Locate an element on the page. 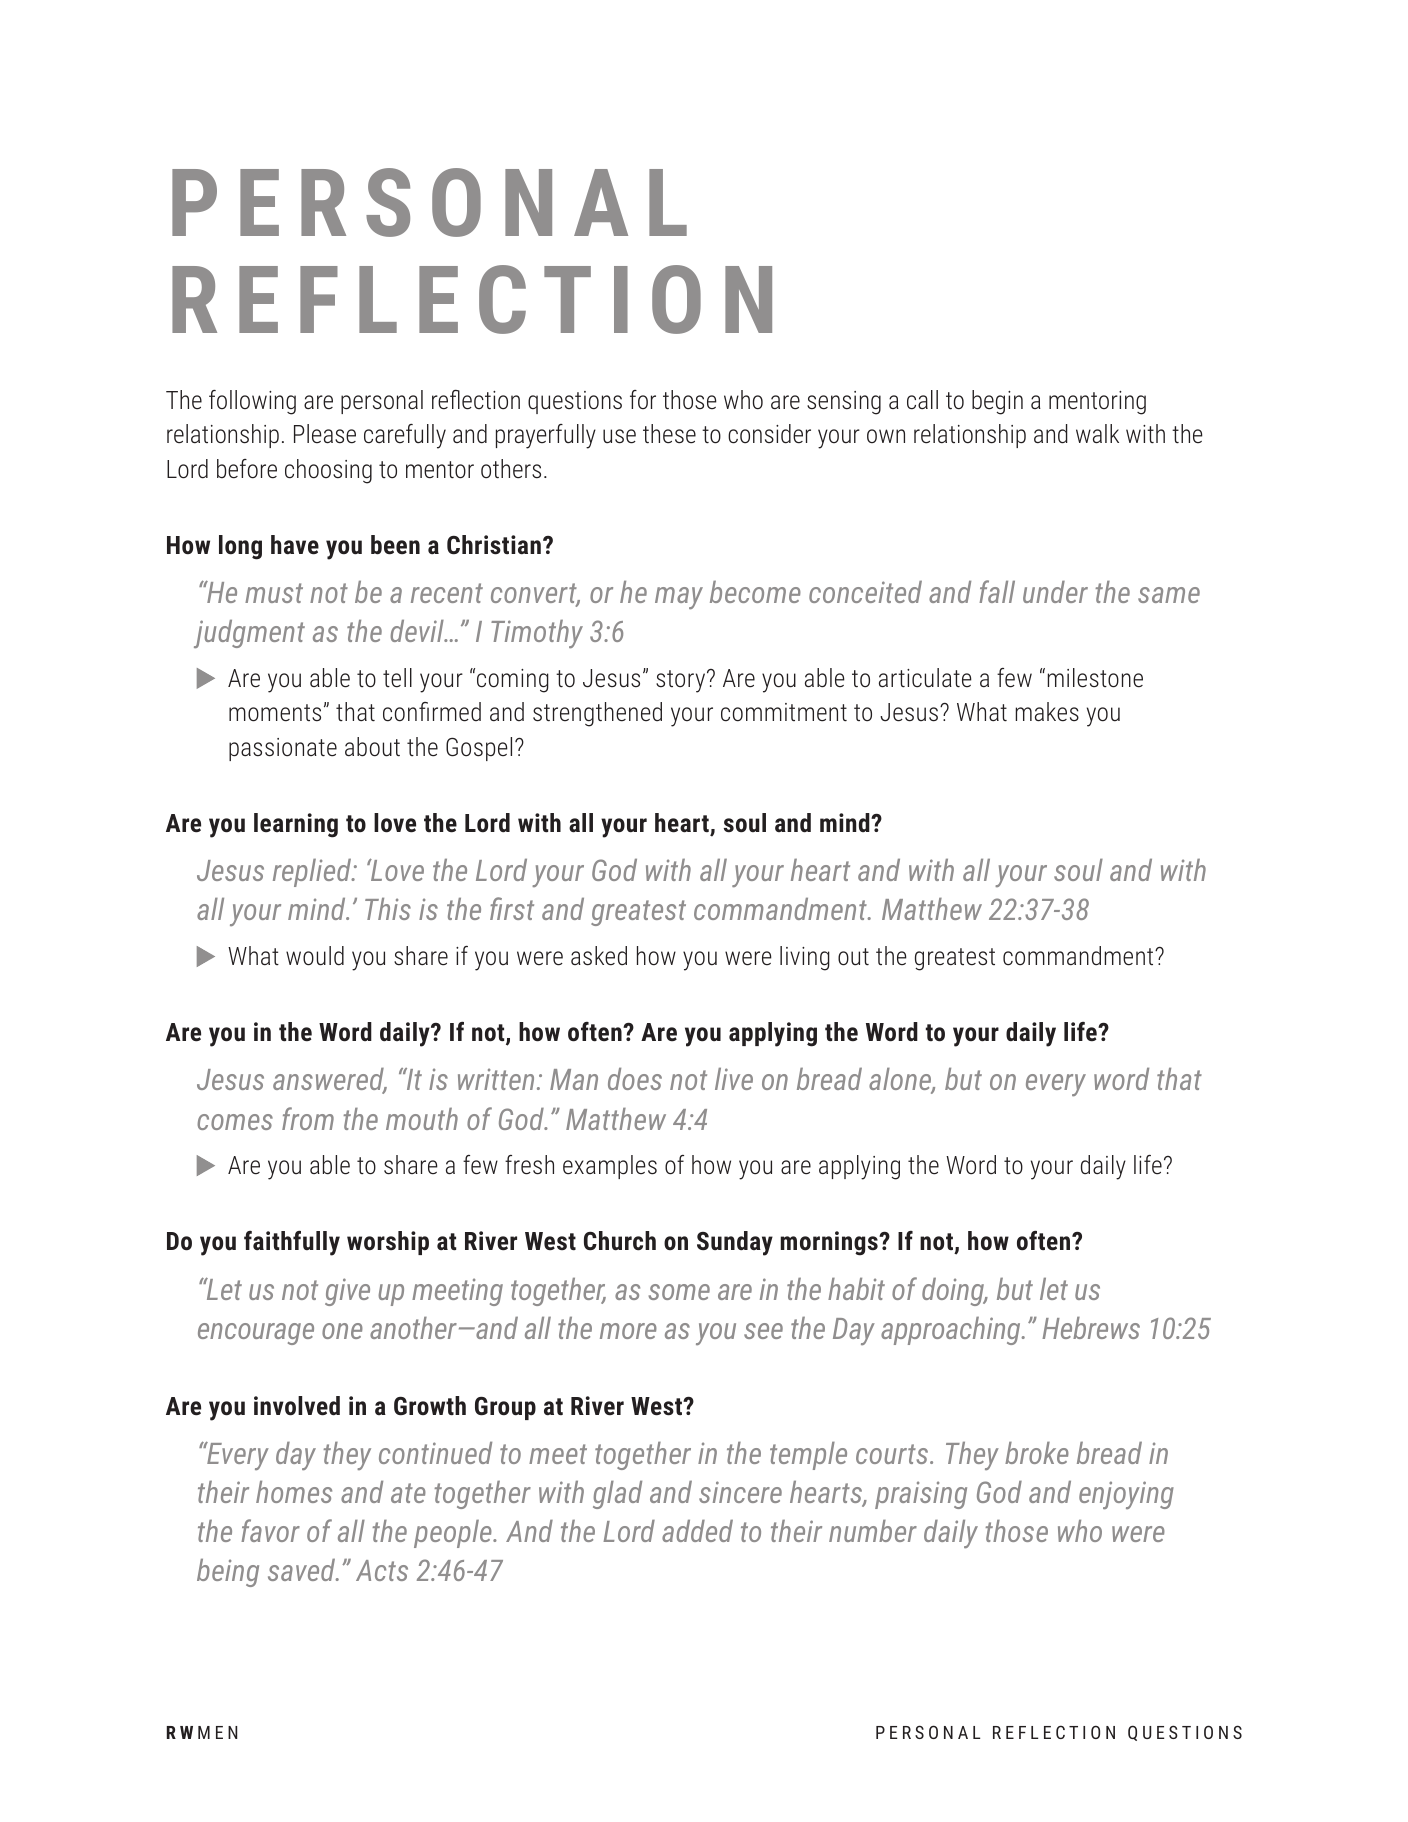  Please is located at coordinates (325, 434).
